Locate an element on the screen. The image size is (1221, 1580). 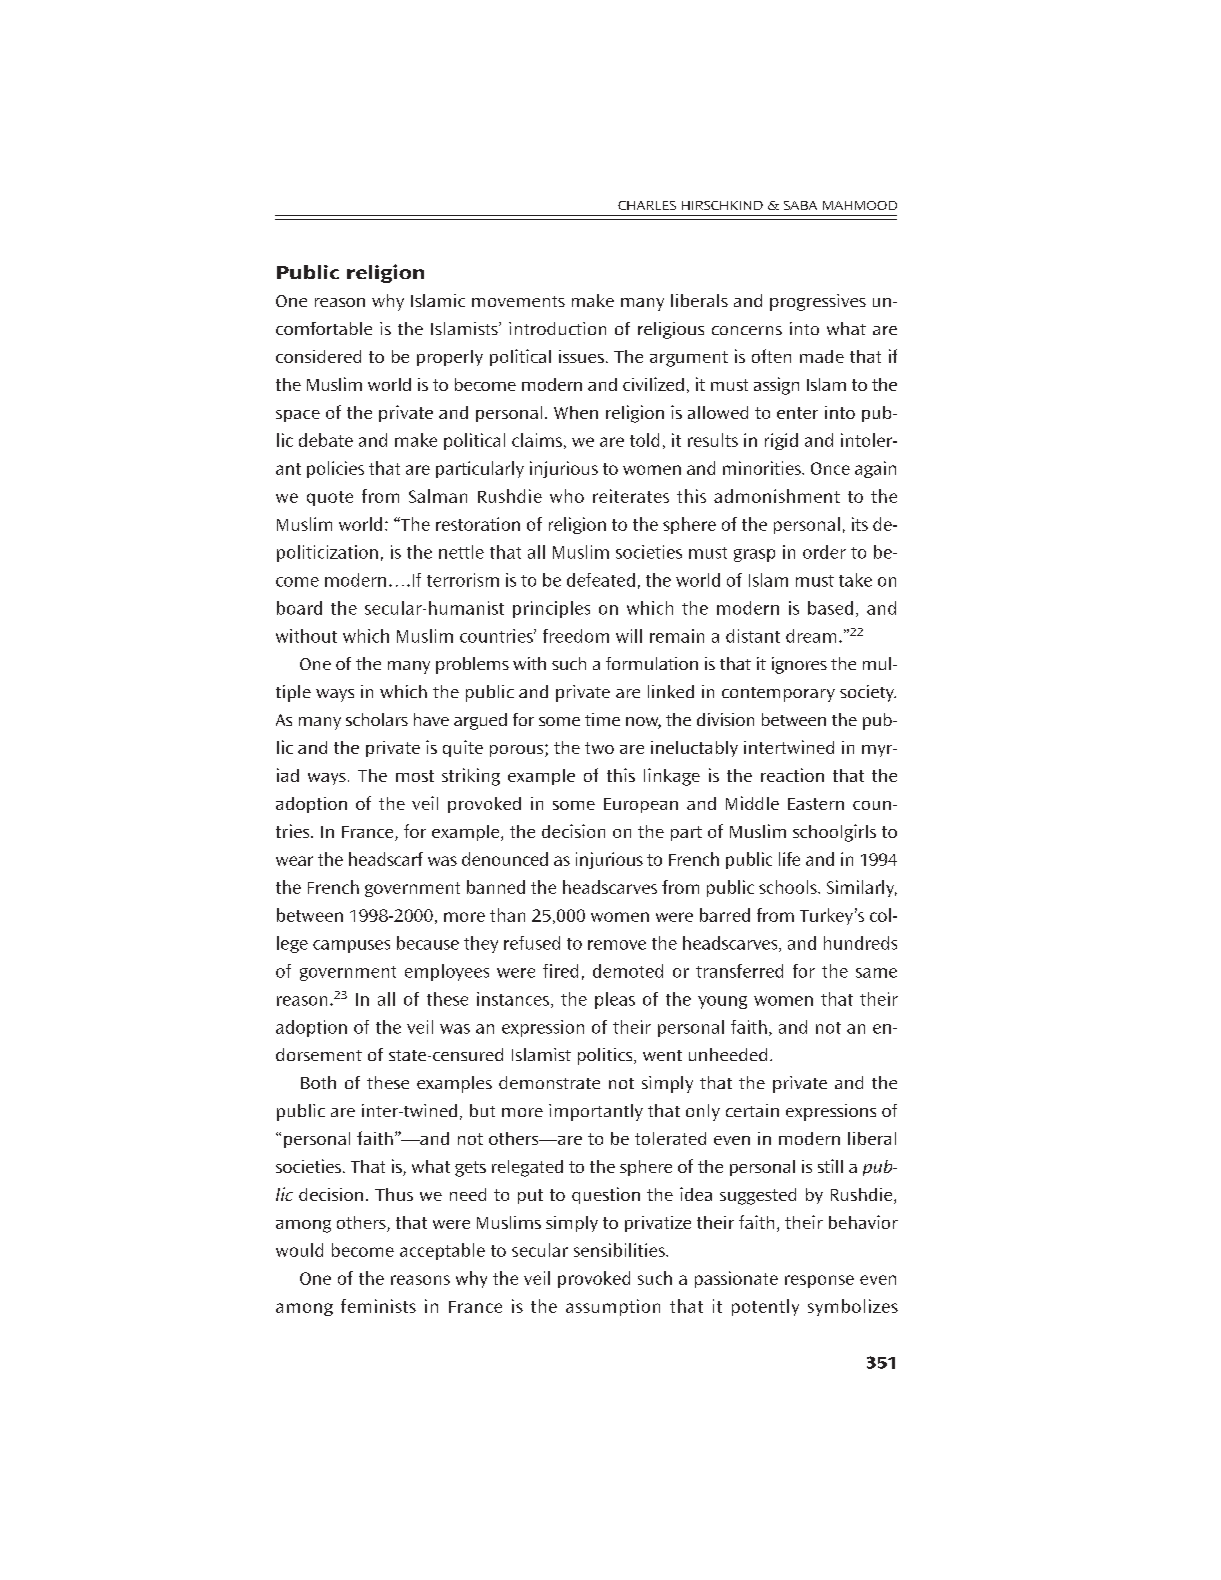
CHARLES is located at coordinates (647, 205).
